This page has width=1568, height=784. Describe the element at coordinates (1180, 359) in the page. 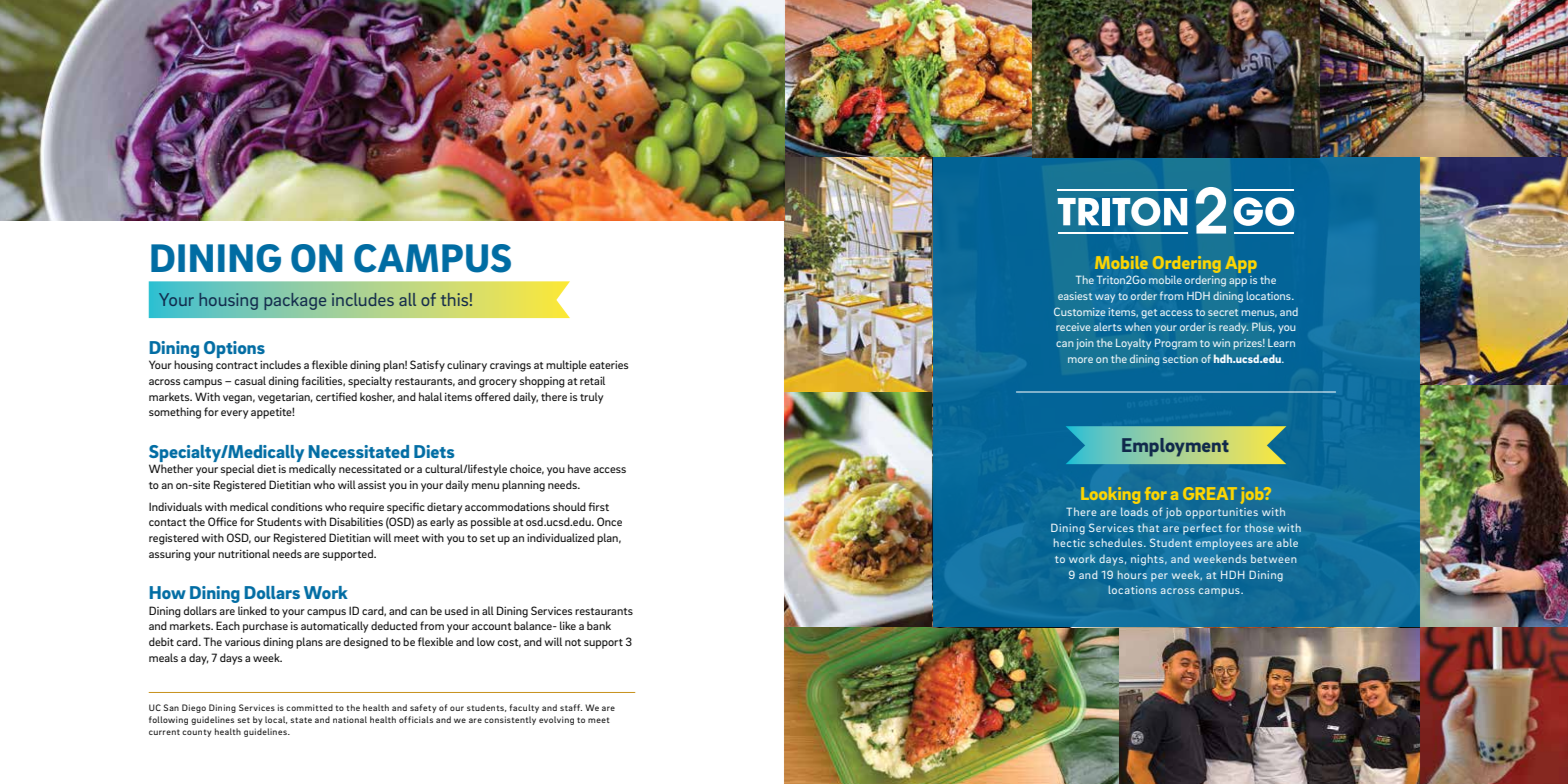

I see `section` at that location.
